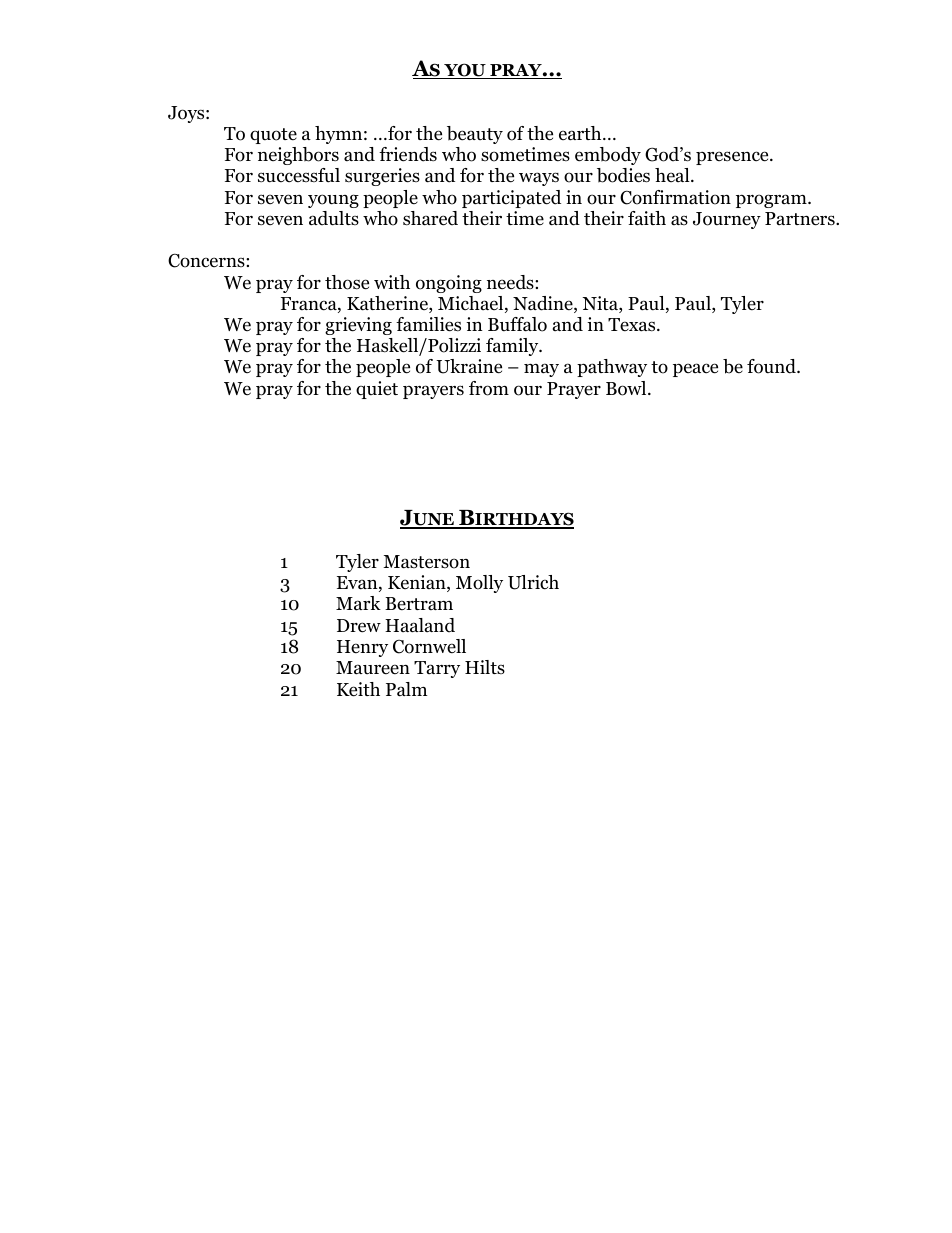 This image has width=952, height=1233. What do you see at coordinates (695, 370) in the image?
I see `peace` at bounding box center [695, 370].
